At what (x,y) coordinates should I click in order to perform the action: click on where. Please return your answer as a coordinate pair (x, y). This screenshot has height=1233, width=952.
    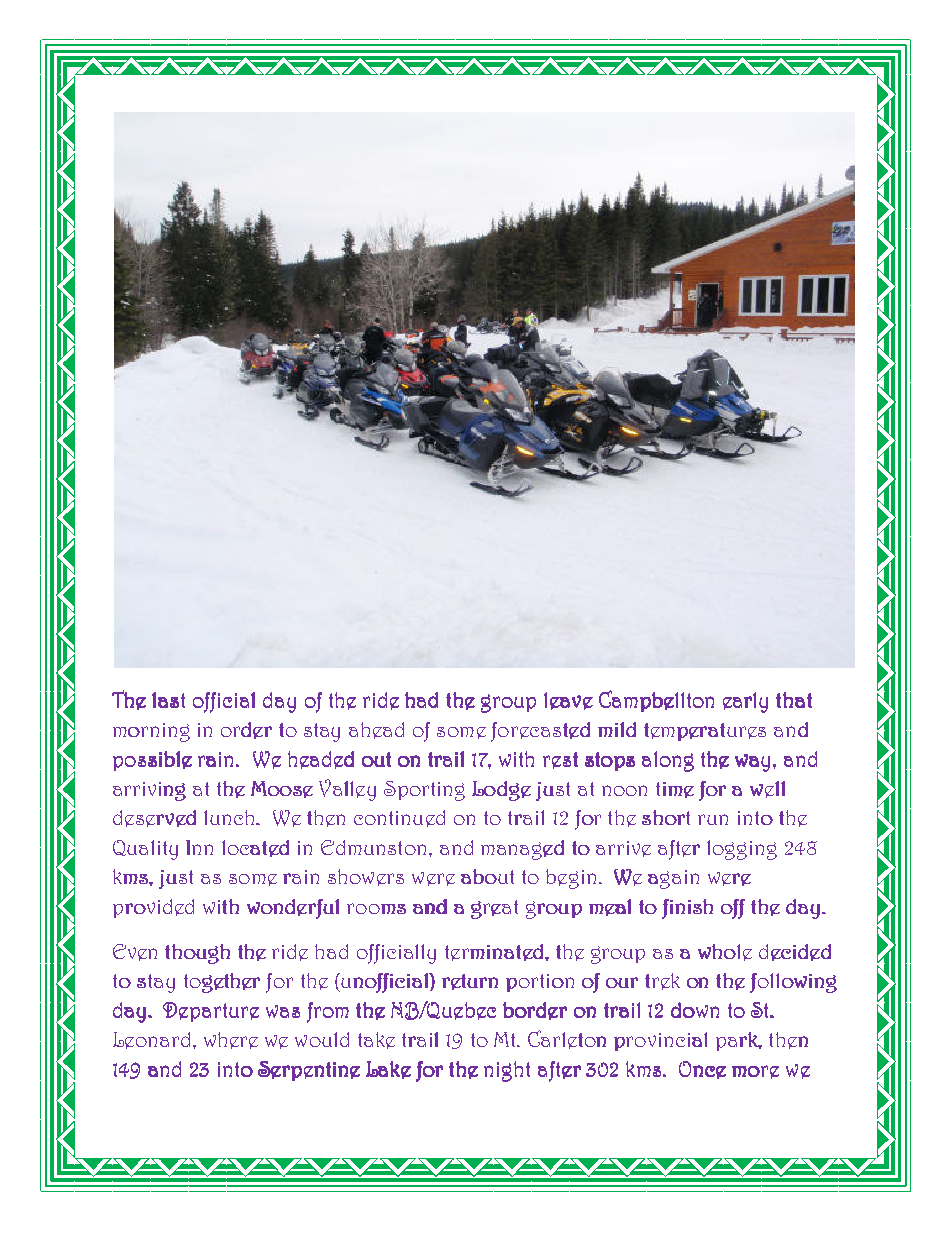
    Looking at the image, I should click on (231, 1040).
